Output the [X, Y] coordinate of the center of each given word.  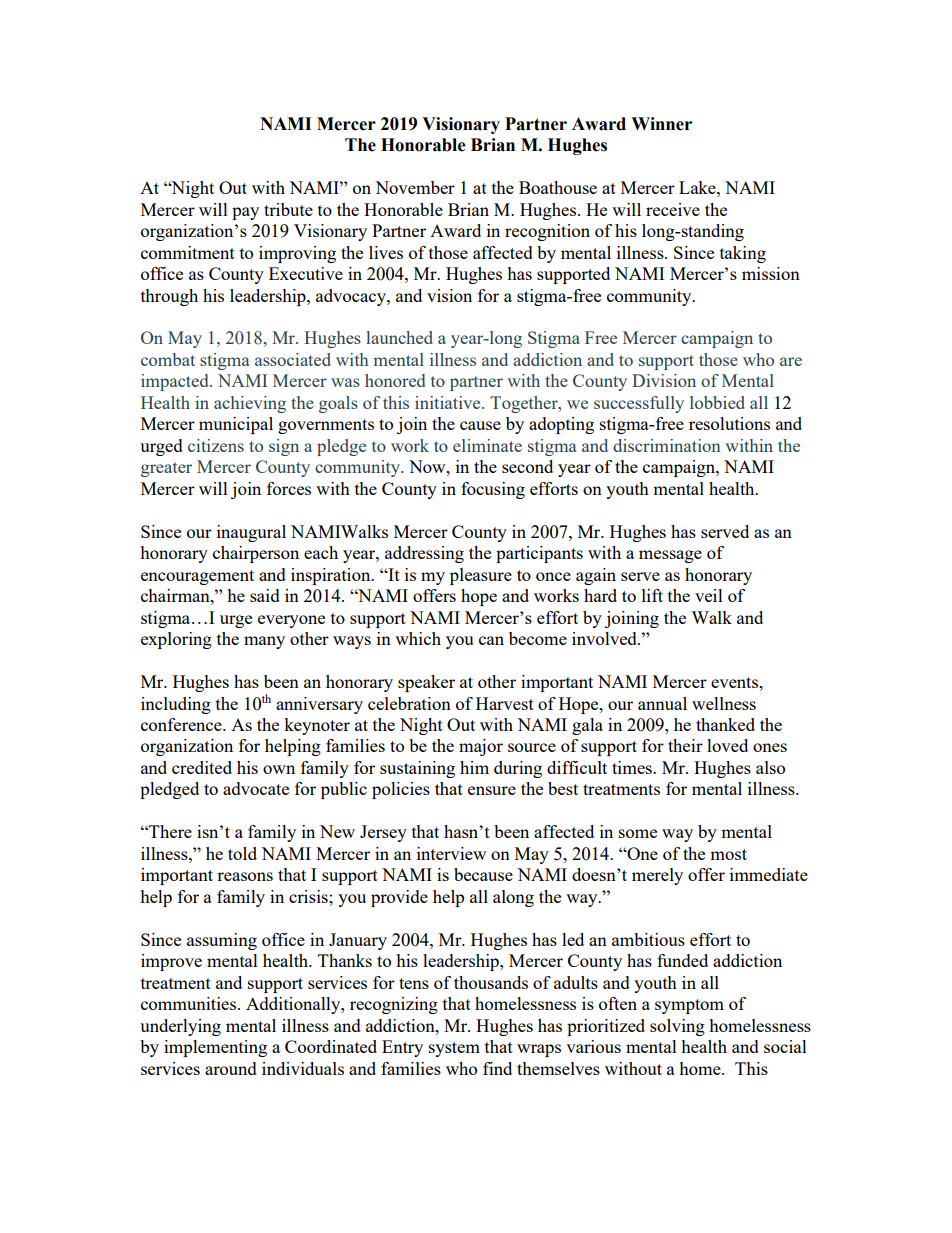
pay [245, 213]
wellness [724, 703]
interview [451, 853]
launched [399, 337]
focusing [493, 490]
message [670, 556]
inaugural [251, 533]
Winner [661, 124]
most [728, 854]
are [791, 361]
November [415, 187]
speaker [426, 683]
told [242, 853]
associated [293, 359]
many [264, 642]
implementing [215, 1048]
